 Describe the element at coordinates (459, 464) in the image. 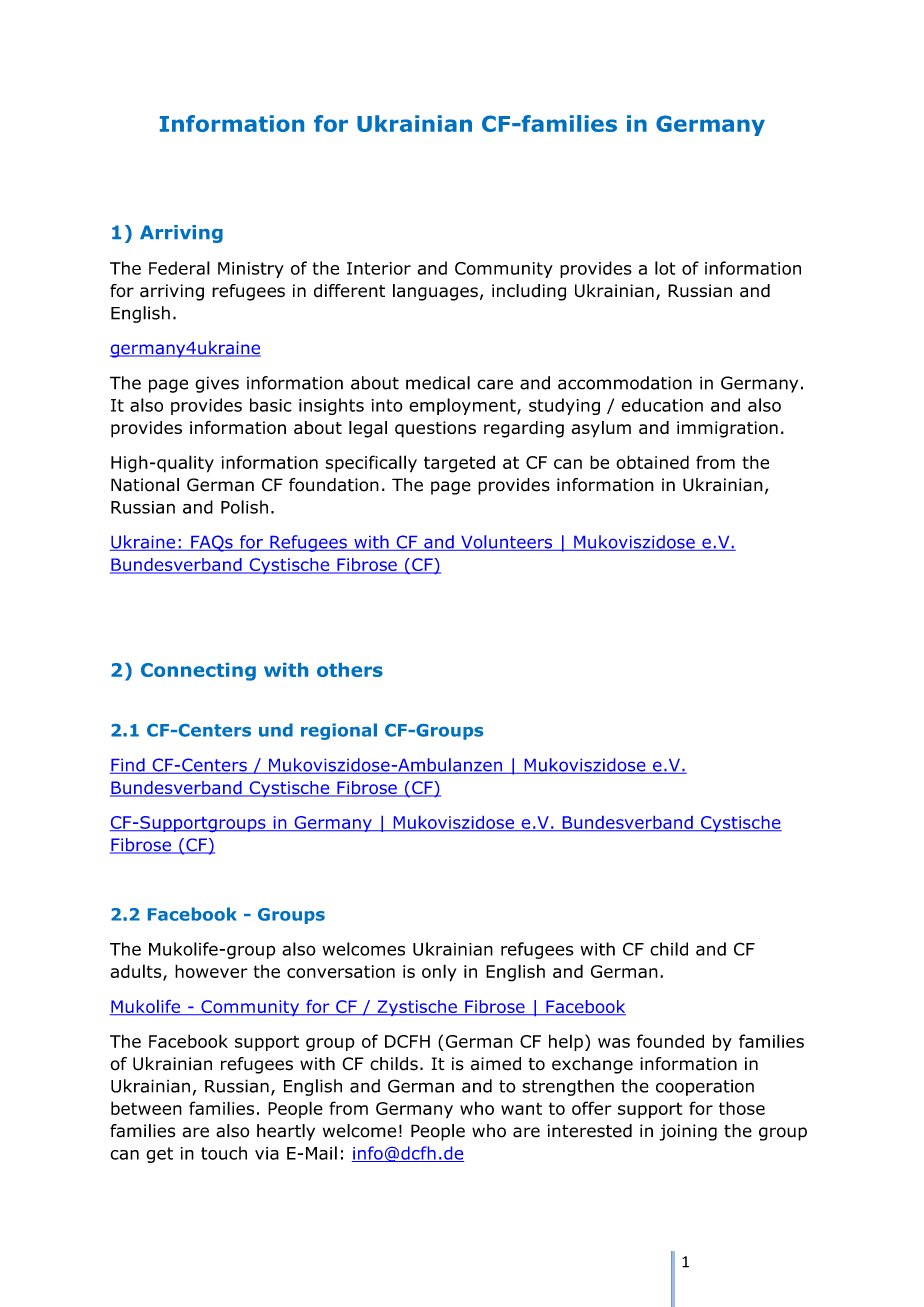

I see `targeted` at that location.
